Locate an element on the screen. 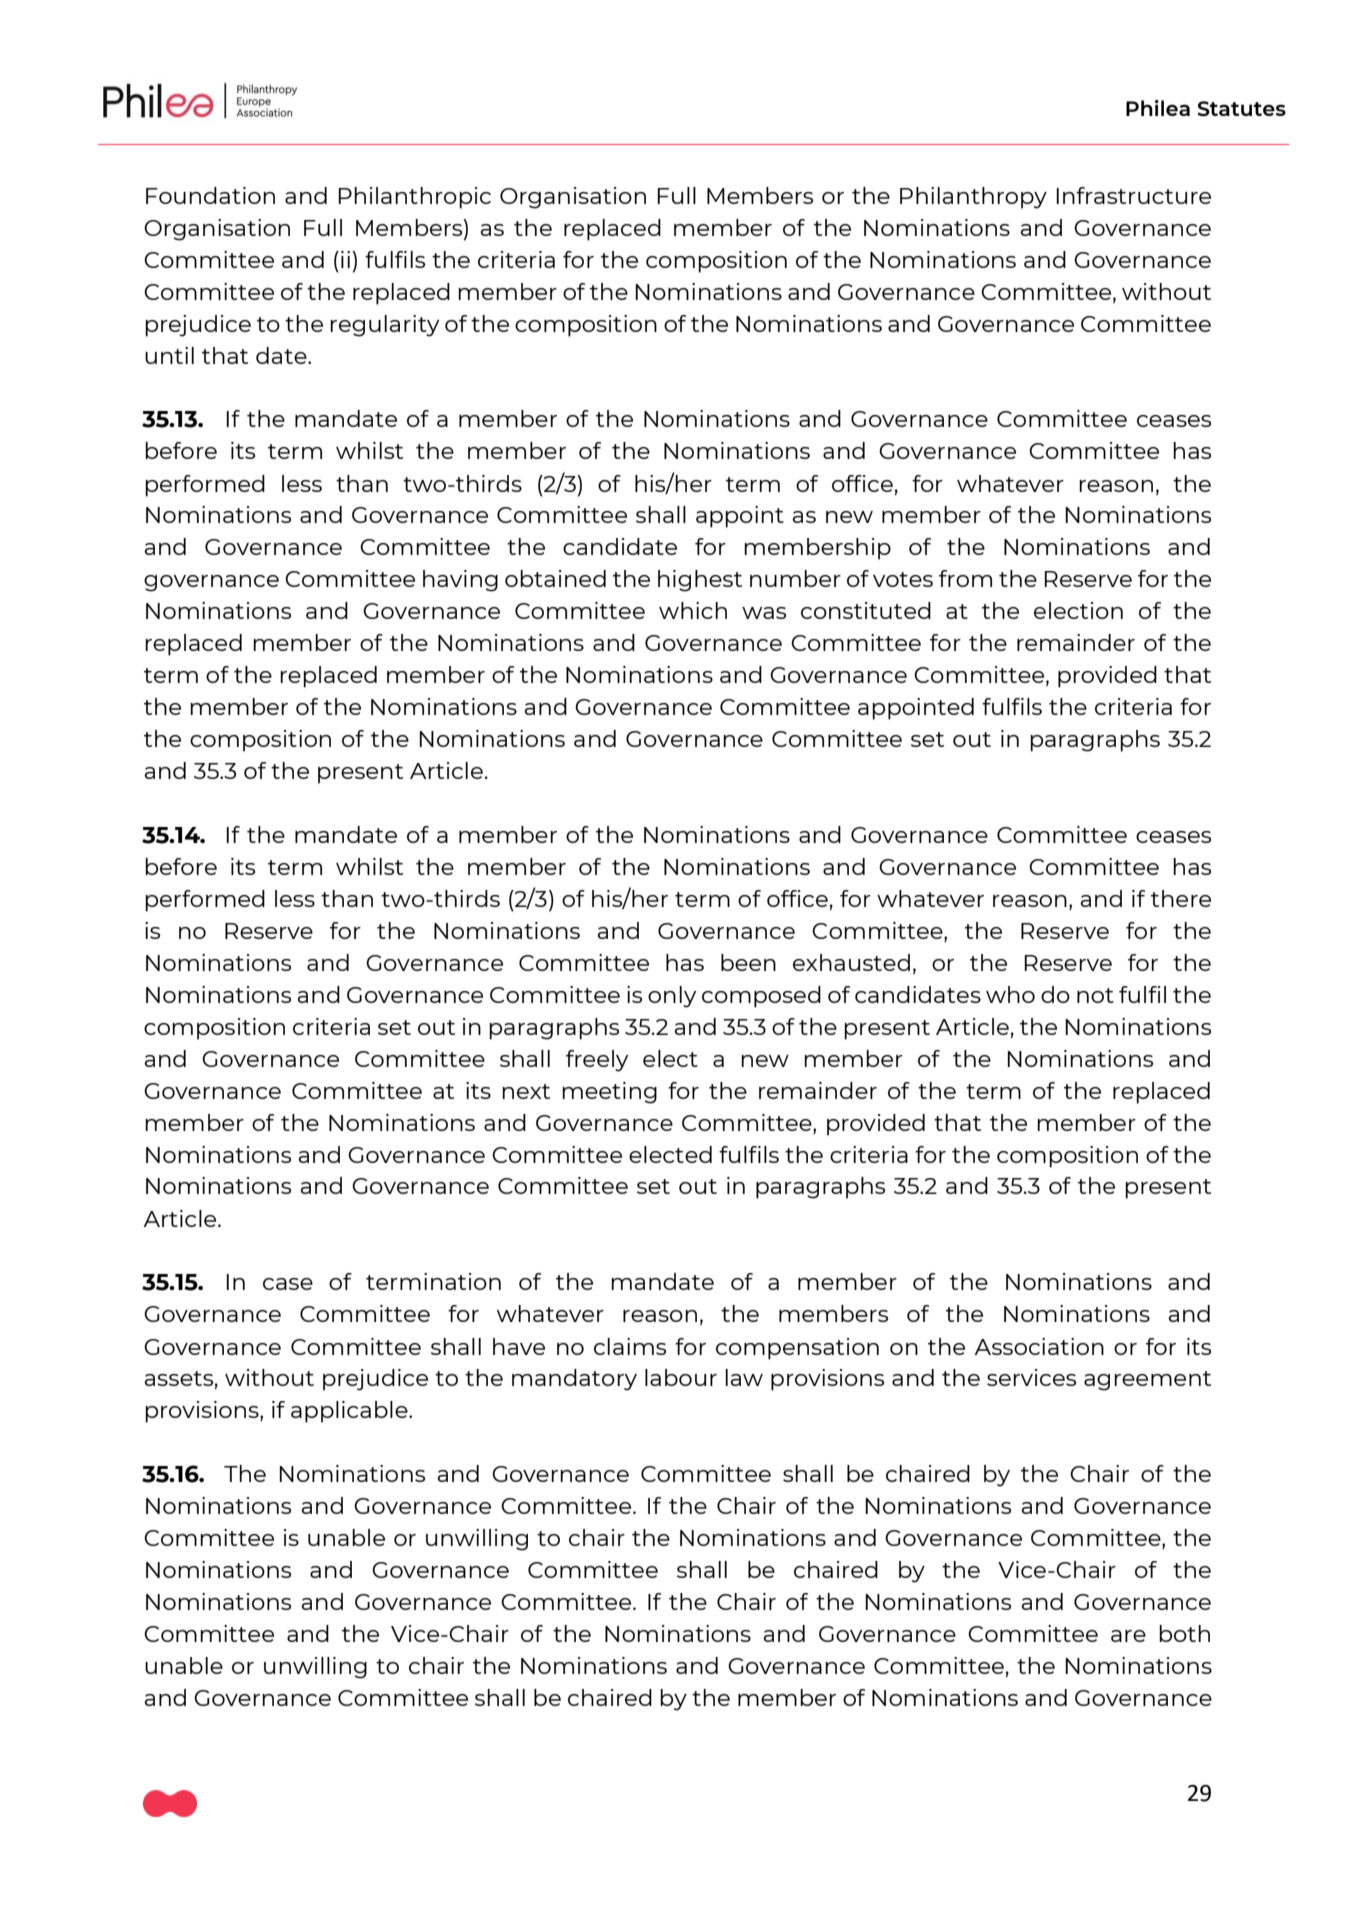  labour is located at coordinates (681, 1377).
